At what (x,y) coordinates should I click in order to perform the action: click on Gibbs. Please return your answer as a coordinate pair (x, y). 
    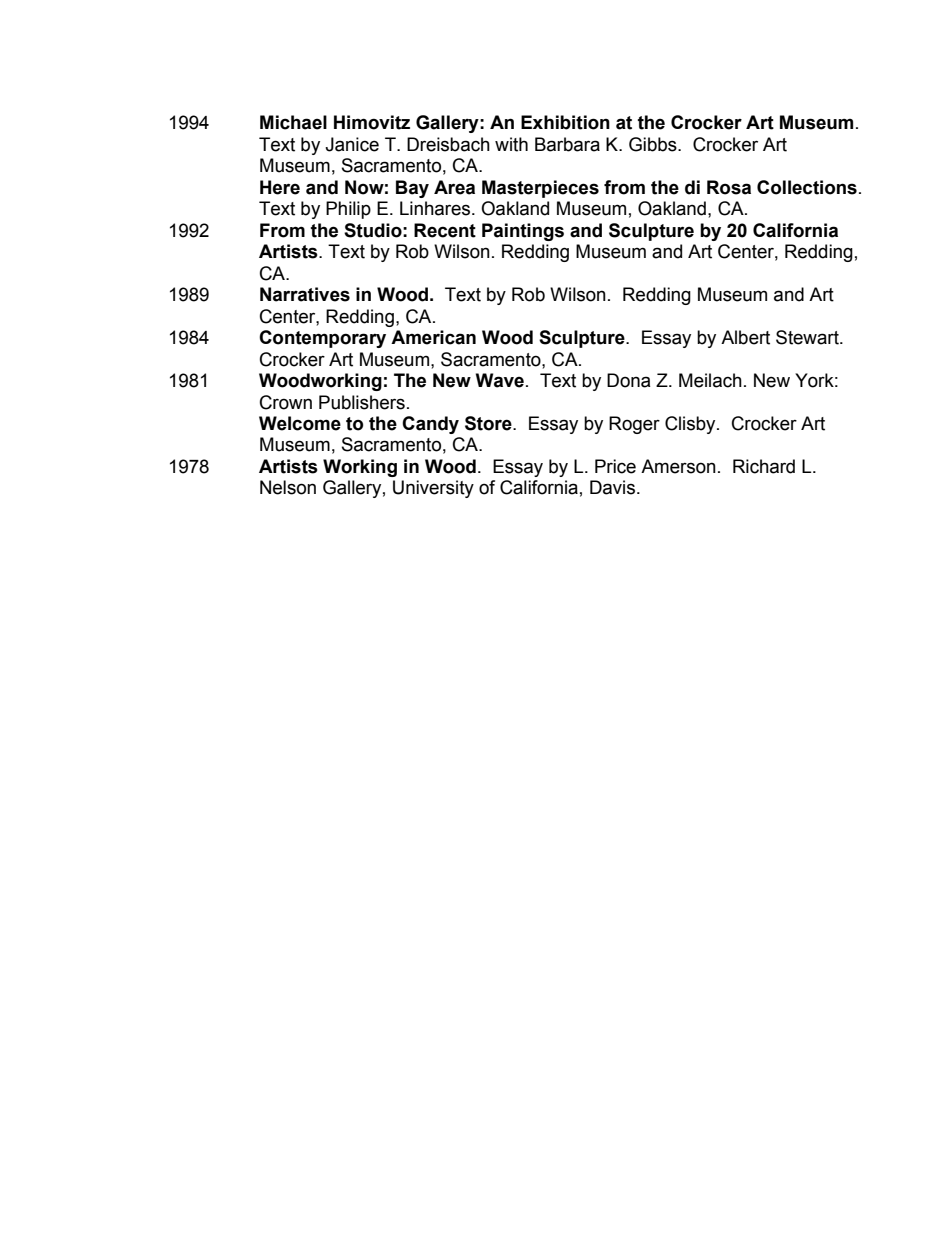
    Looking at the image, I should click on (654, 144).
